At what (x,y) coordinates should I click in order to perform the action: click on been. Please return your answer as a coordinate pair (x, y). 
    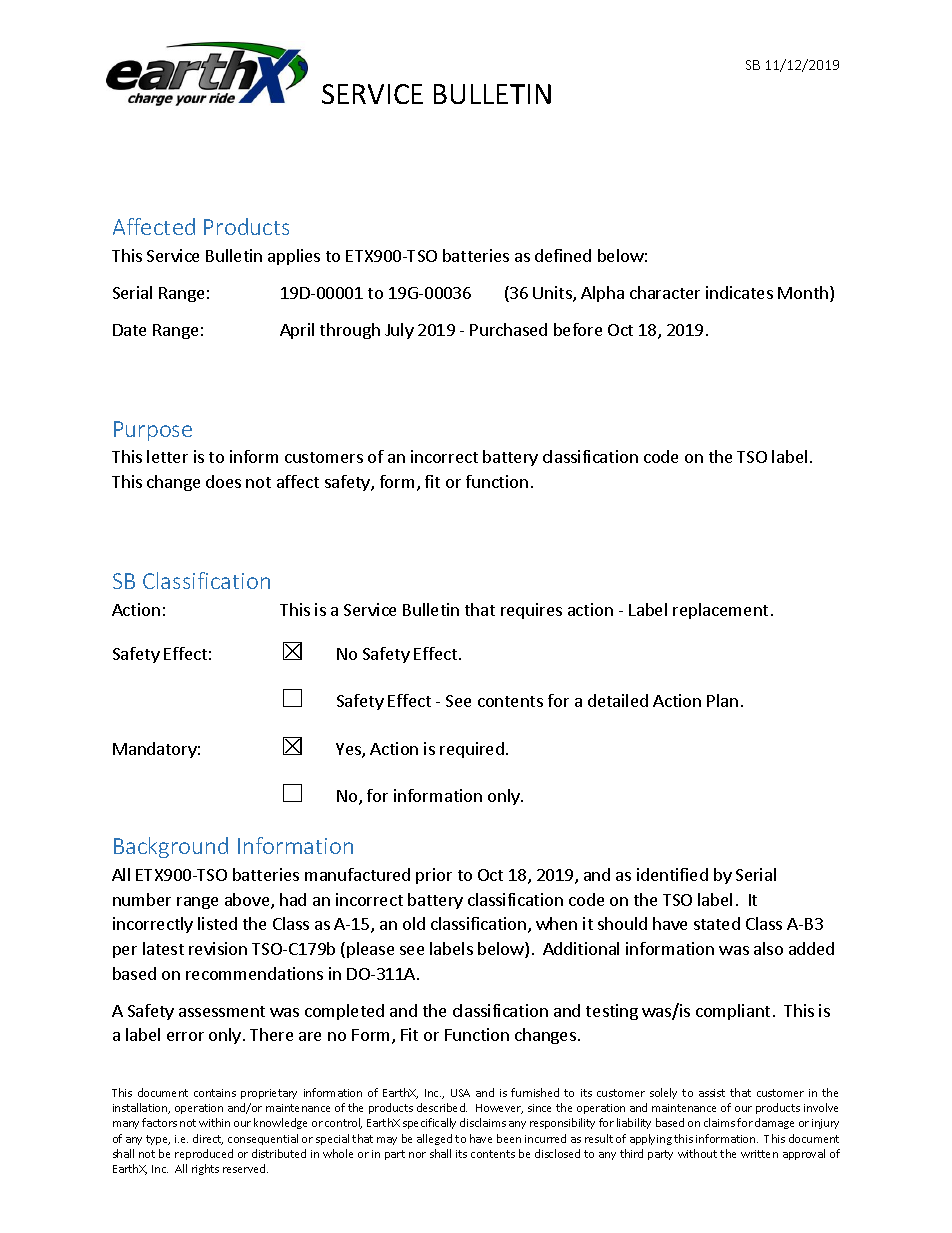
    Looking at the image, I should click on (509, 1138).
